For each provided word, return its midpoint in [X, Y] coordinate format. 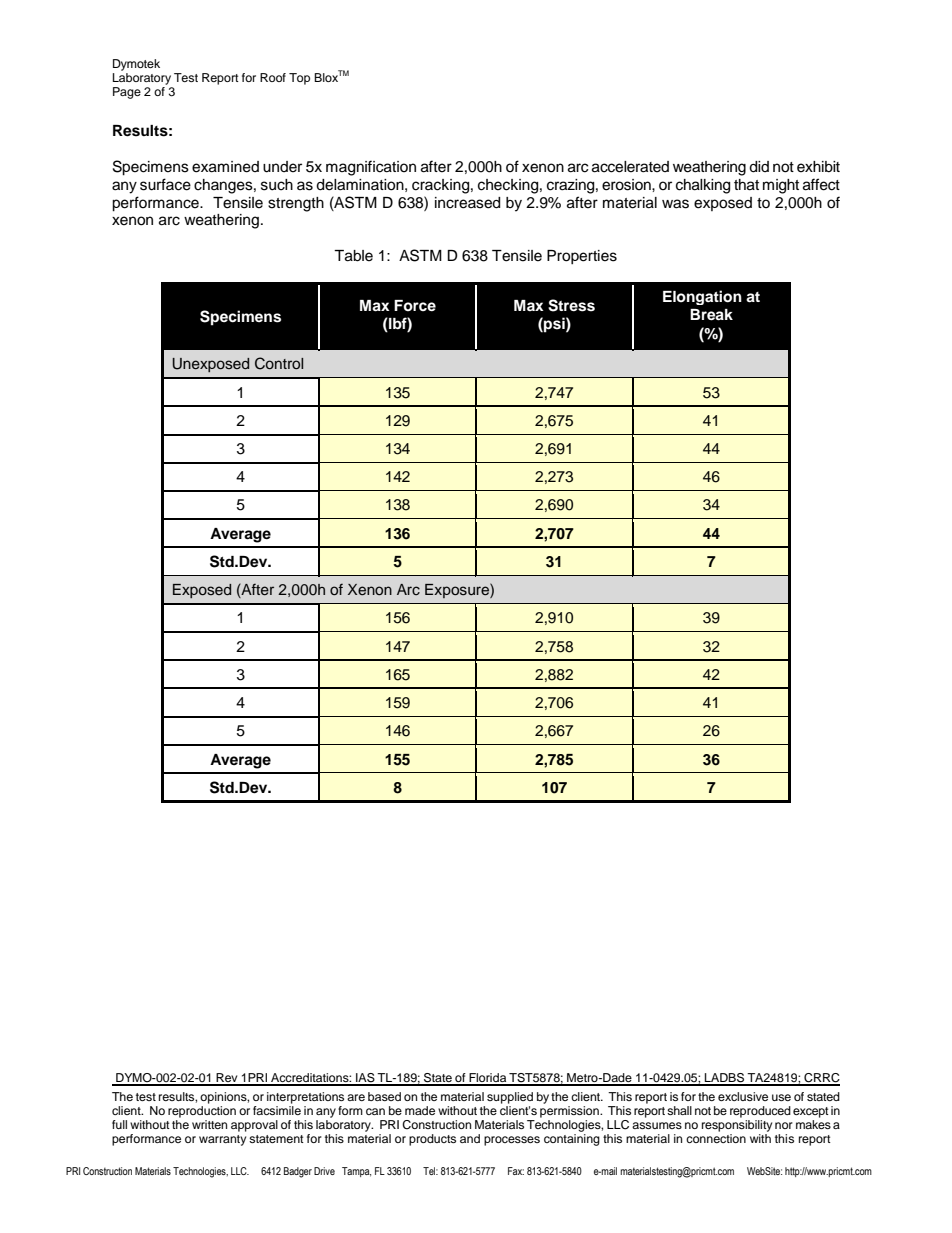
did [759, 167]
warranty [222, 1140]
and [470, 1138]
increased [467, 203]
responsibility [737, 1126]
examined [225, 167]
